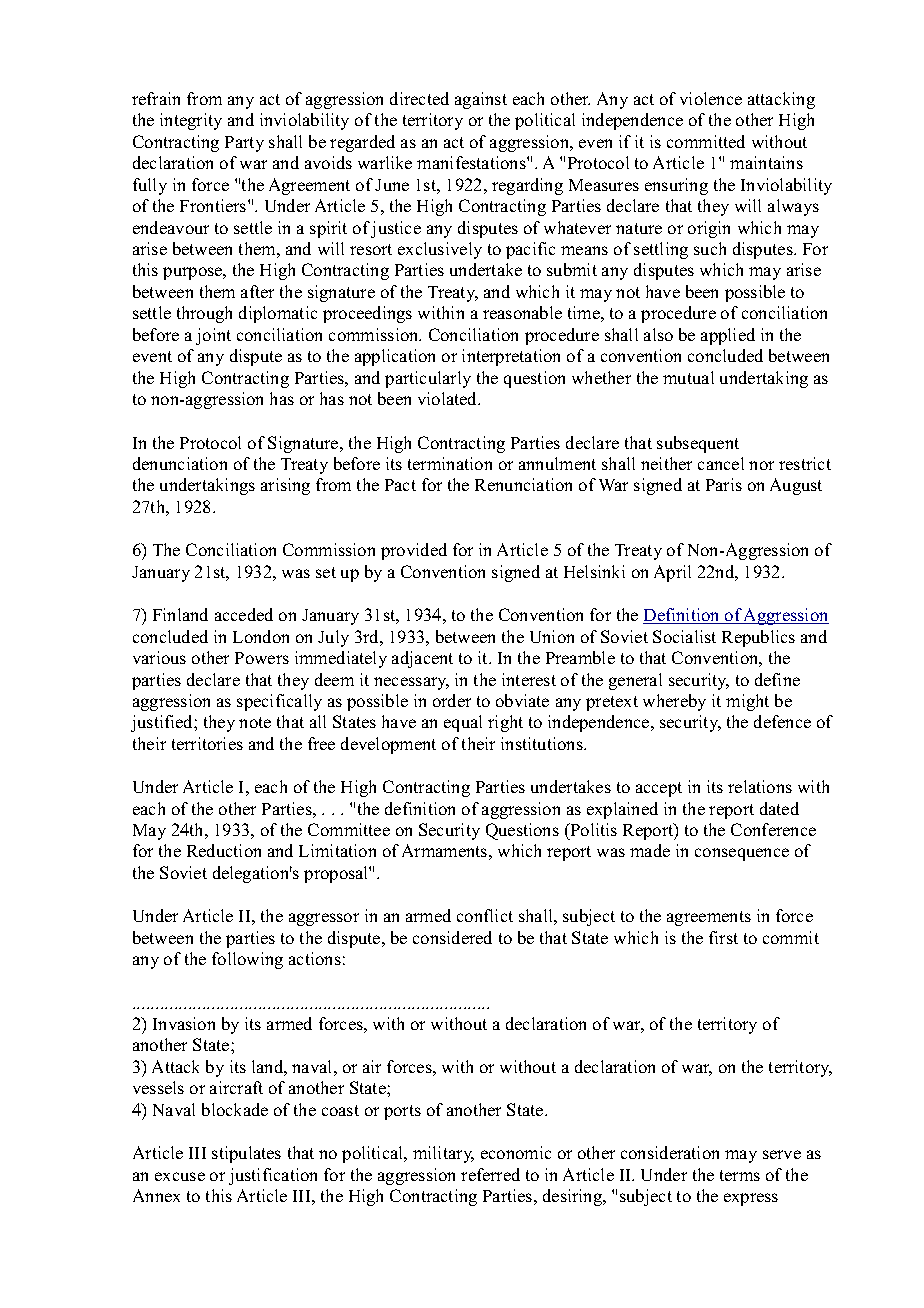  What do you see at coordinates (244, 144) in the screenshot?
I see `Party` at bounding box center [244, 144].
